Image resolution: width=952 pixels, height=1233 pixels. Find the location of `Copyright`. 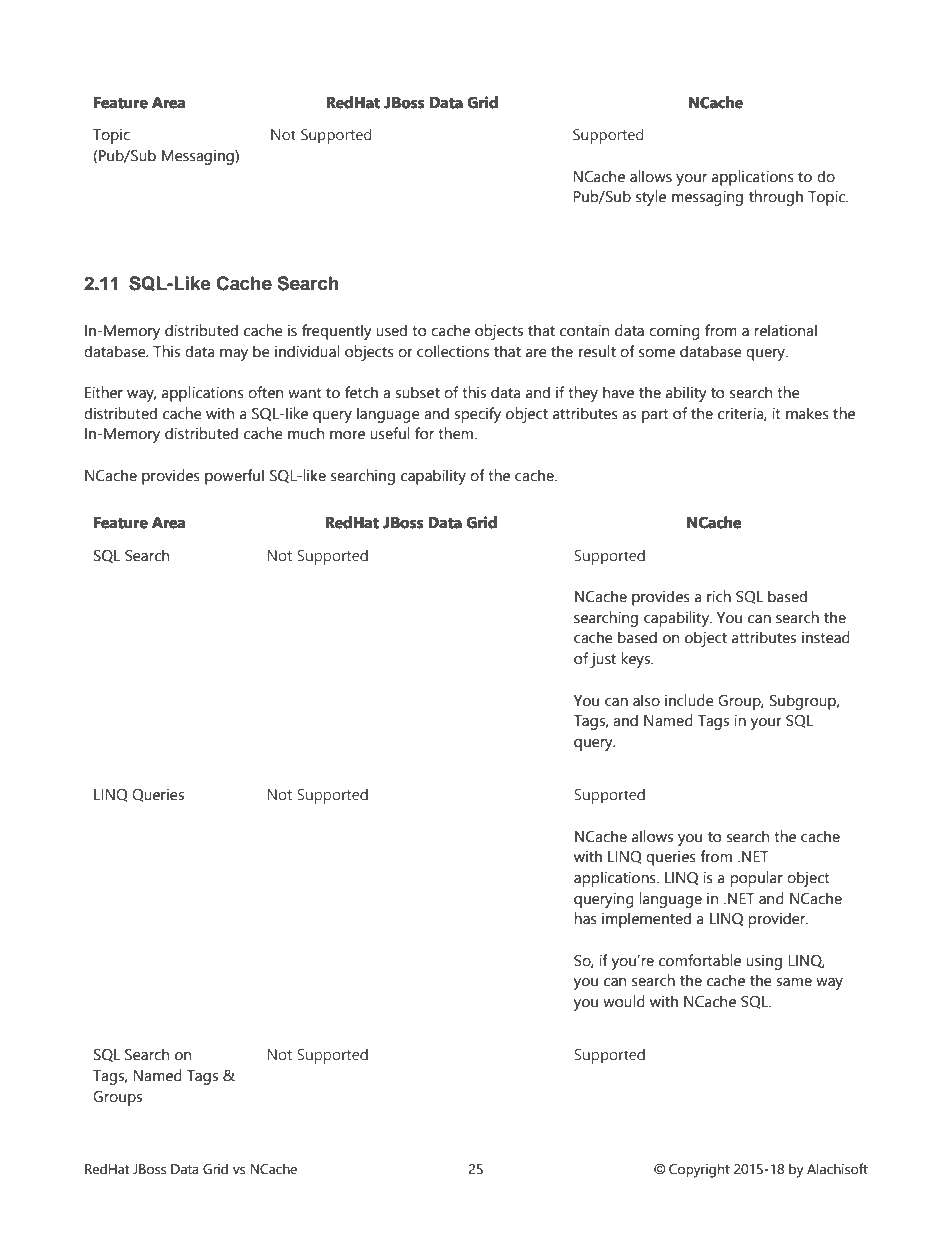

Copyright is located at coordinates (699, 1170).
